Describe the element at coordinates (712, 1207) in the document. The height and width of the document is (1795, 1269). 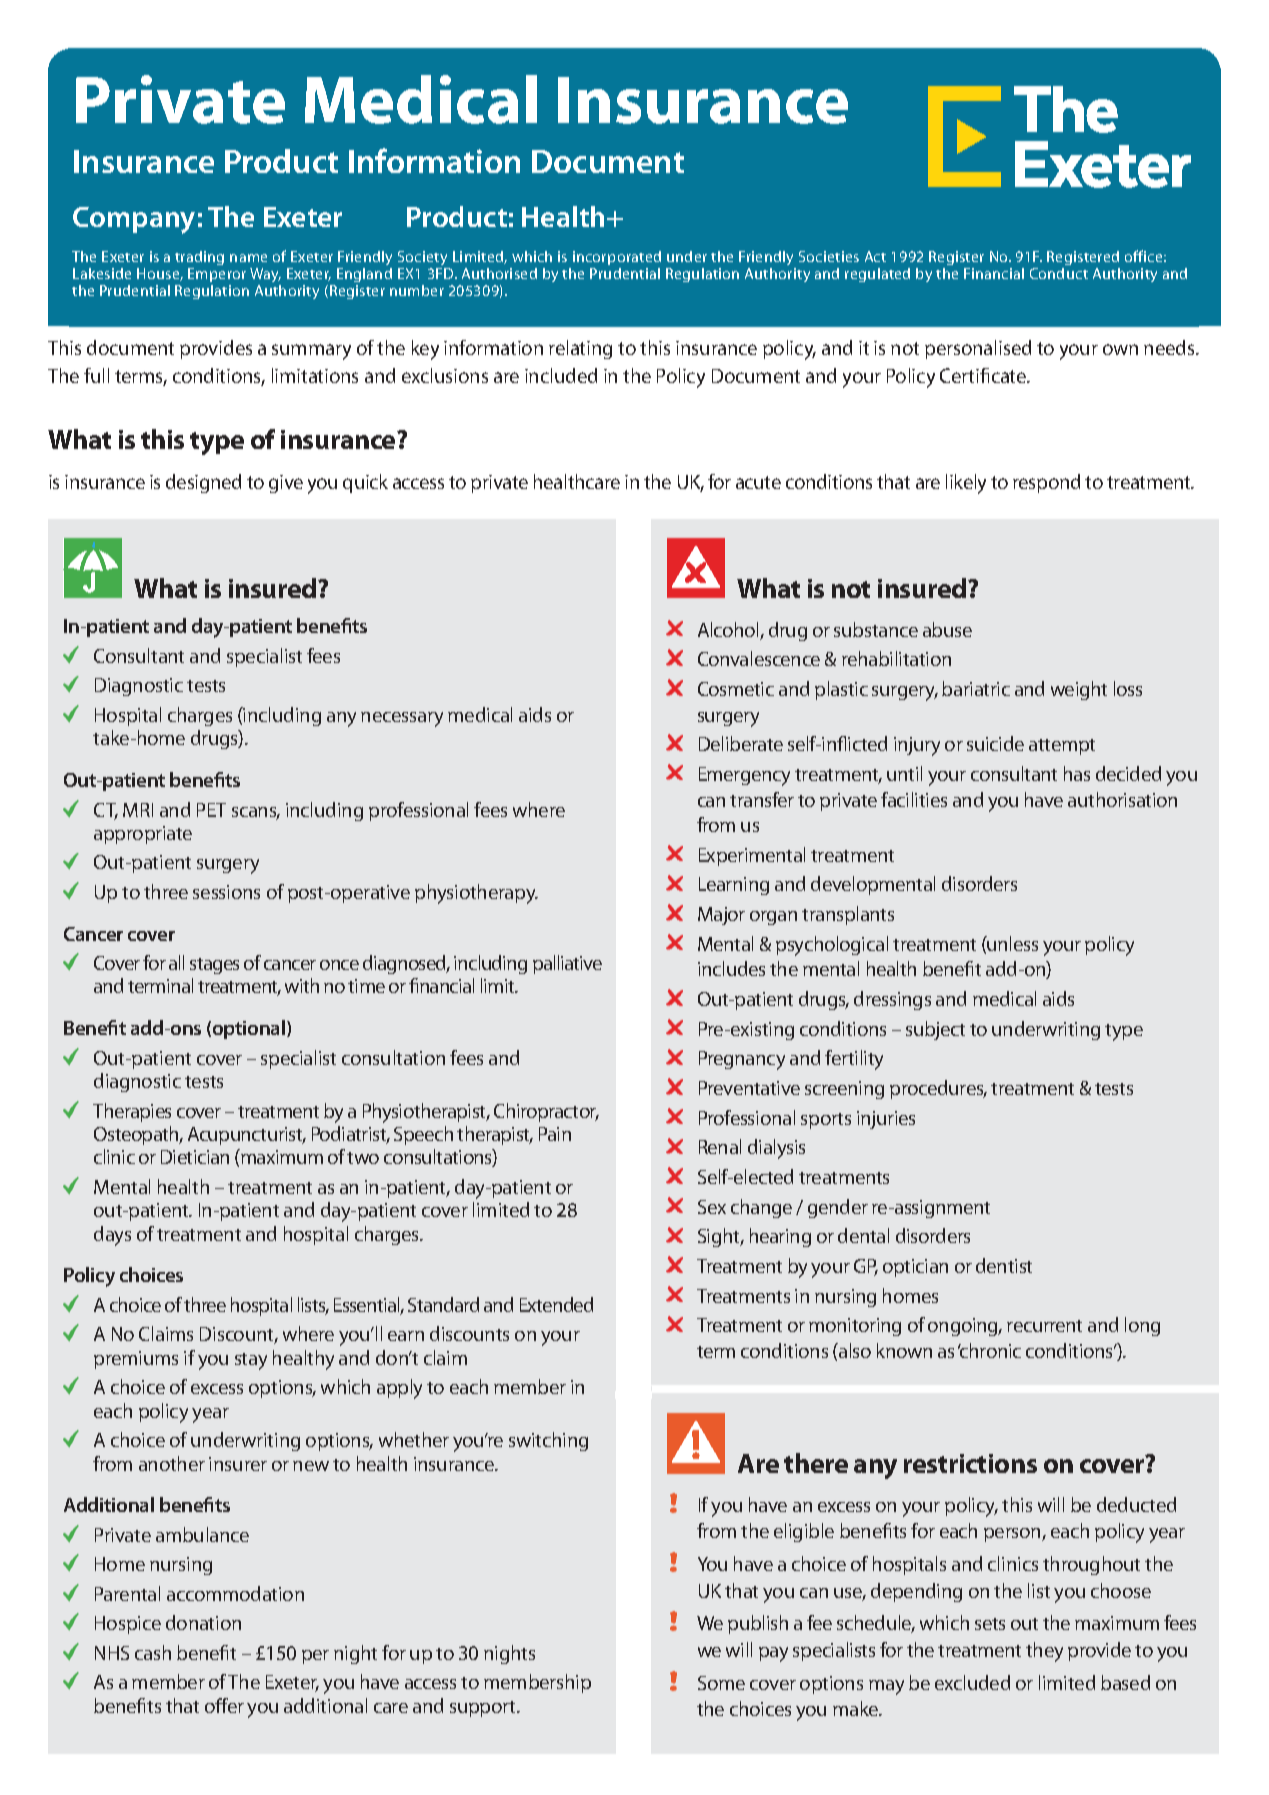
I see `Sex` at that location.
